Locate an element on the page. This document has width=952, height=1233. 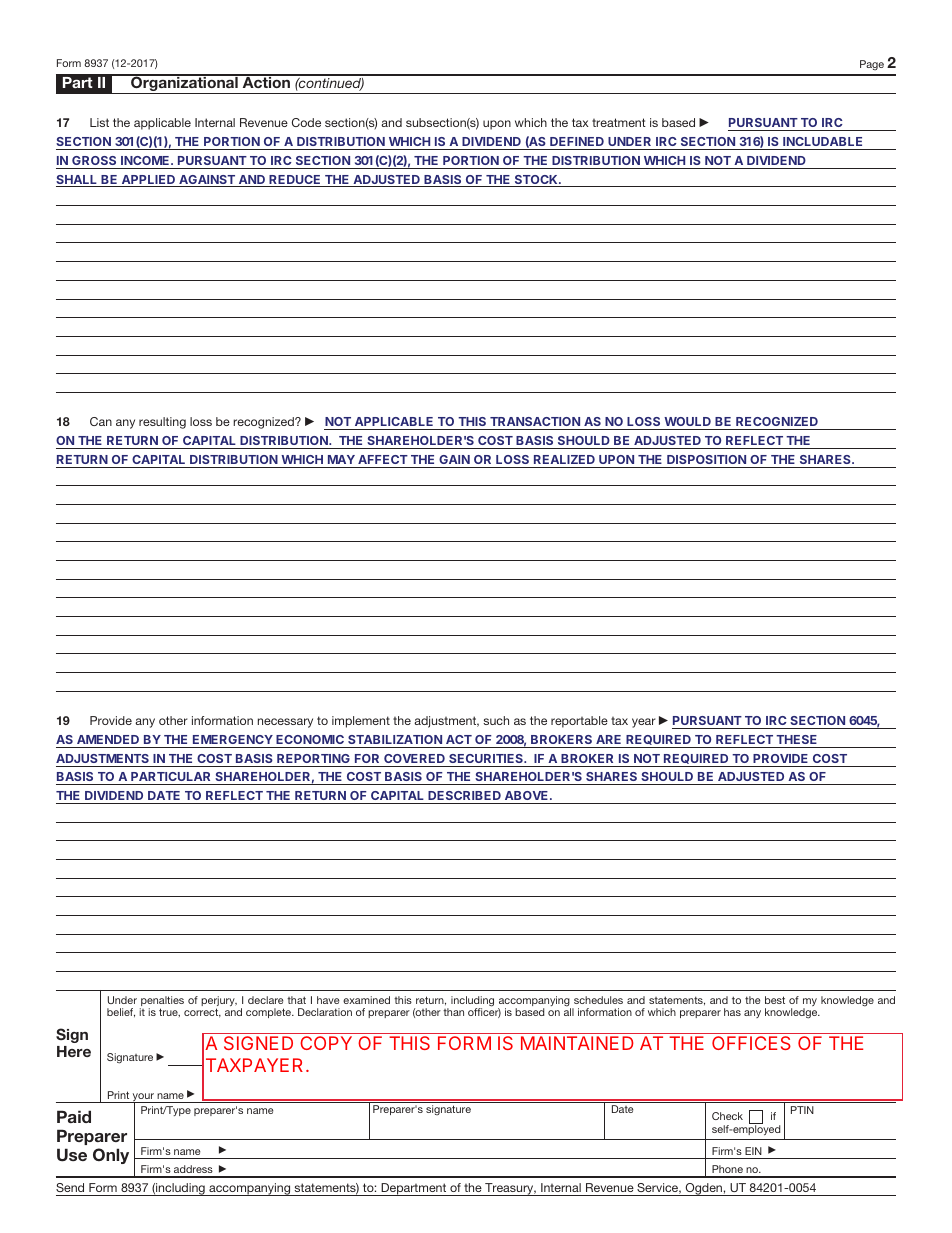
EIN is located at coordinates (753, 1151).
